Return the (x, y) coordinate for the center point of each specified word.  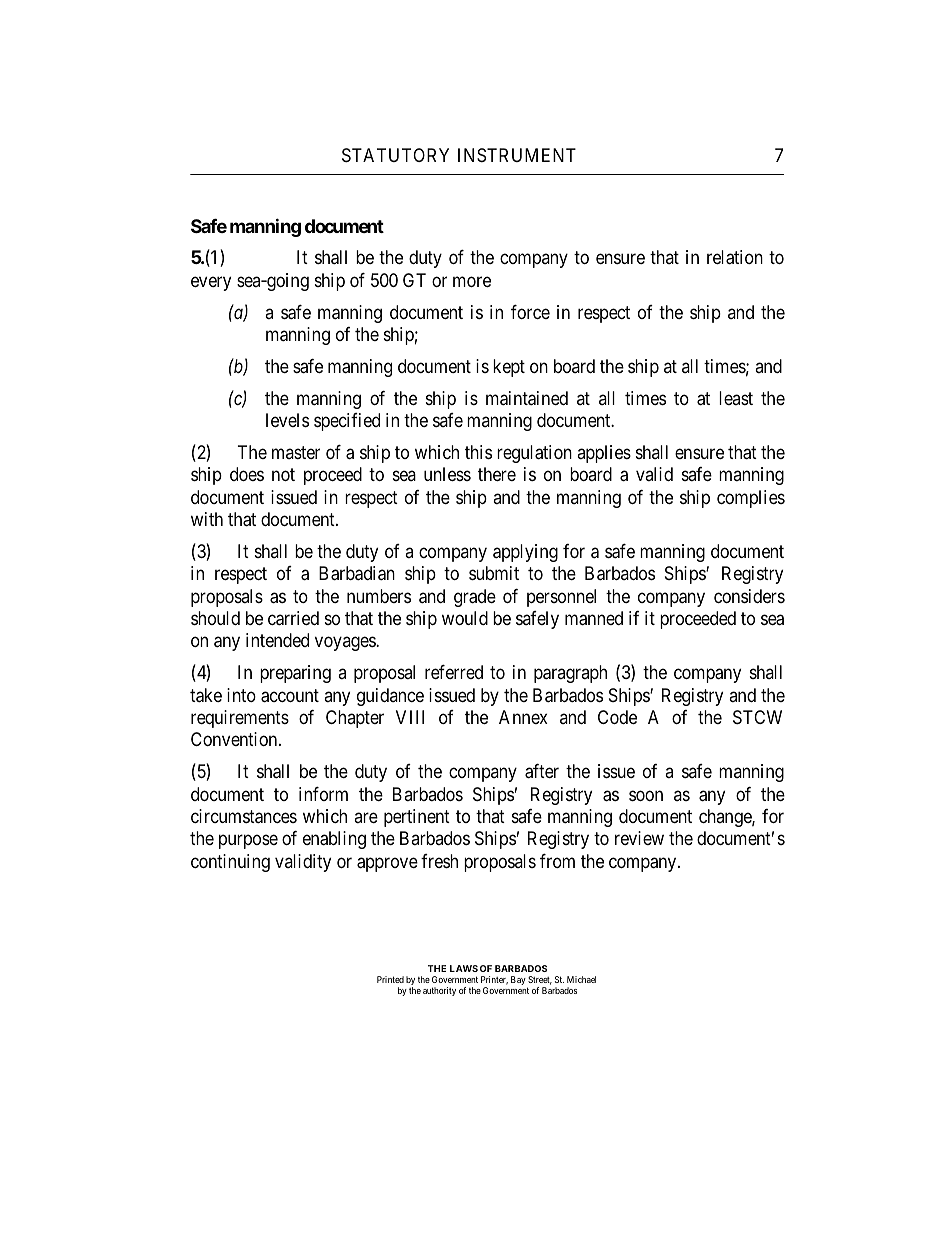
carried (293, 618)
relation (735, 257)
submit (494, 573)
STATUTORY (395, 155)
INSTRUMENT (517, 155)
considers (749, 596)
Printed (390, 979)
